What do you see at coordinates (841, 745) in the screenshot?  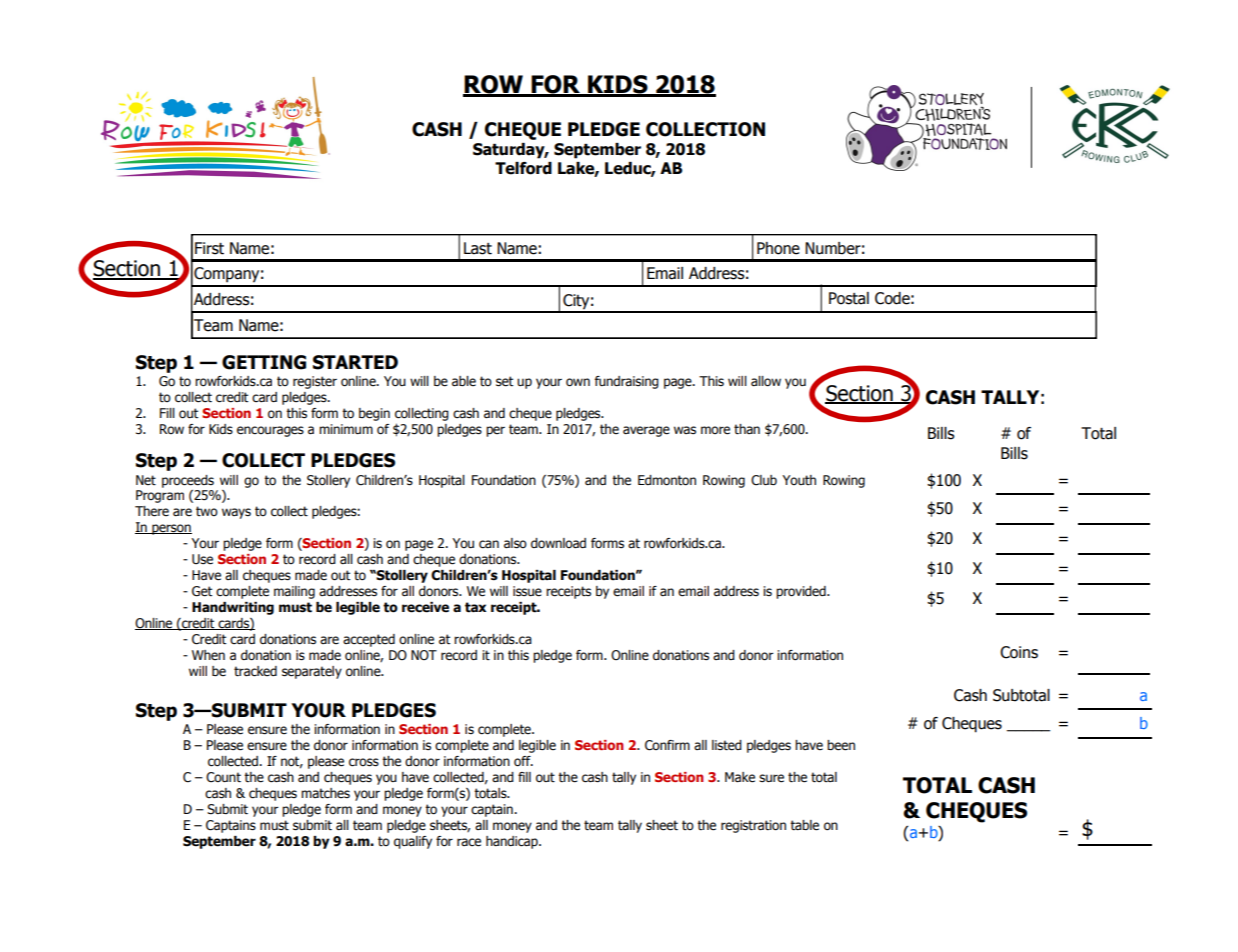 I see `been` at bounding box center [841, 745].
